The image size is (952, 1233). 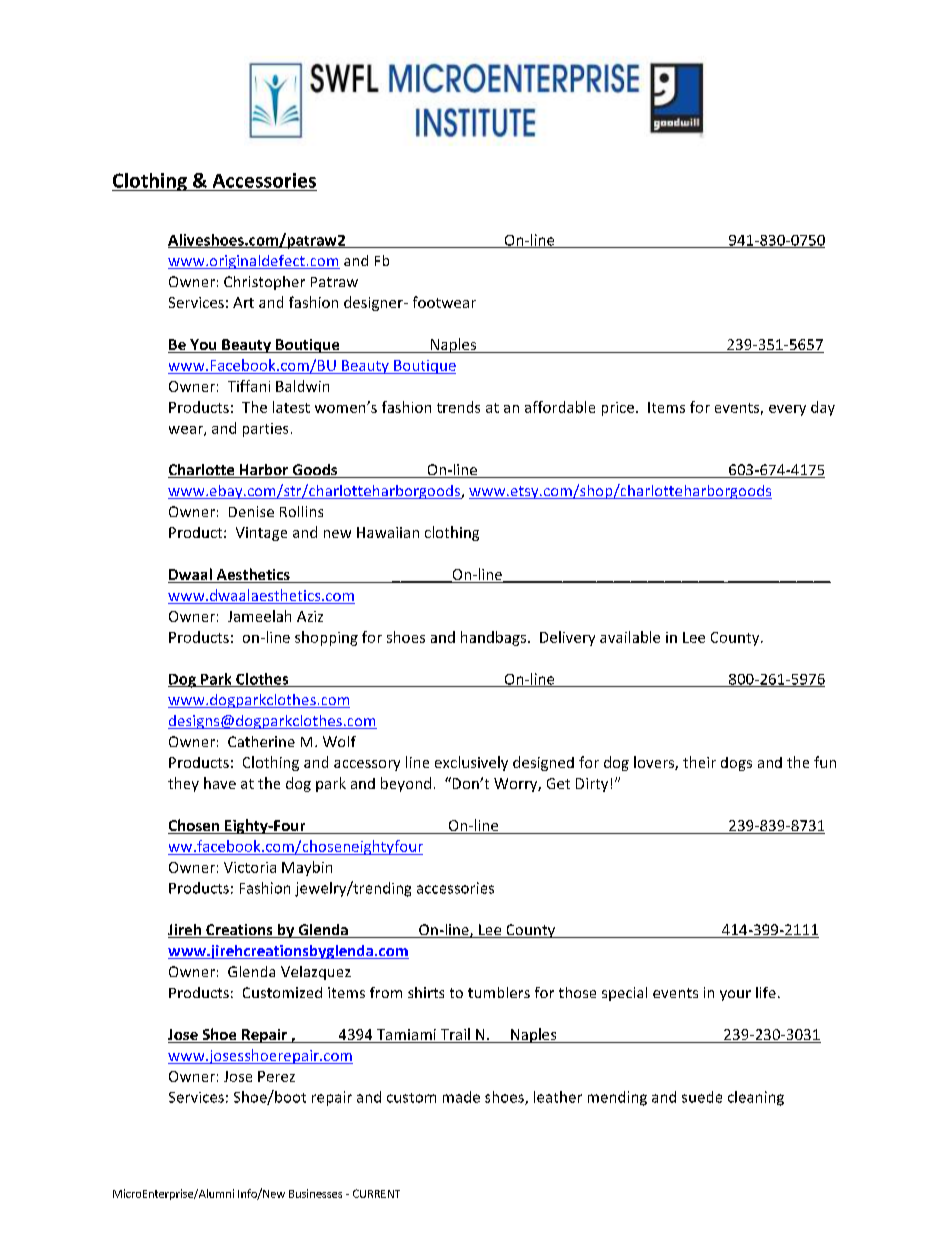 What do you see at coordinates (787, 410) in the image?
I see `every` at bounding box center [787, 410].
